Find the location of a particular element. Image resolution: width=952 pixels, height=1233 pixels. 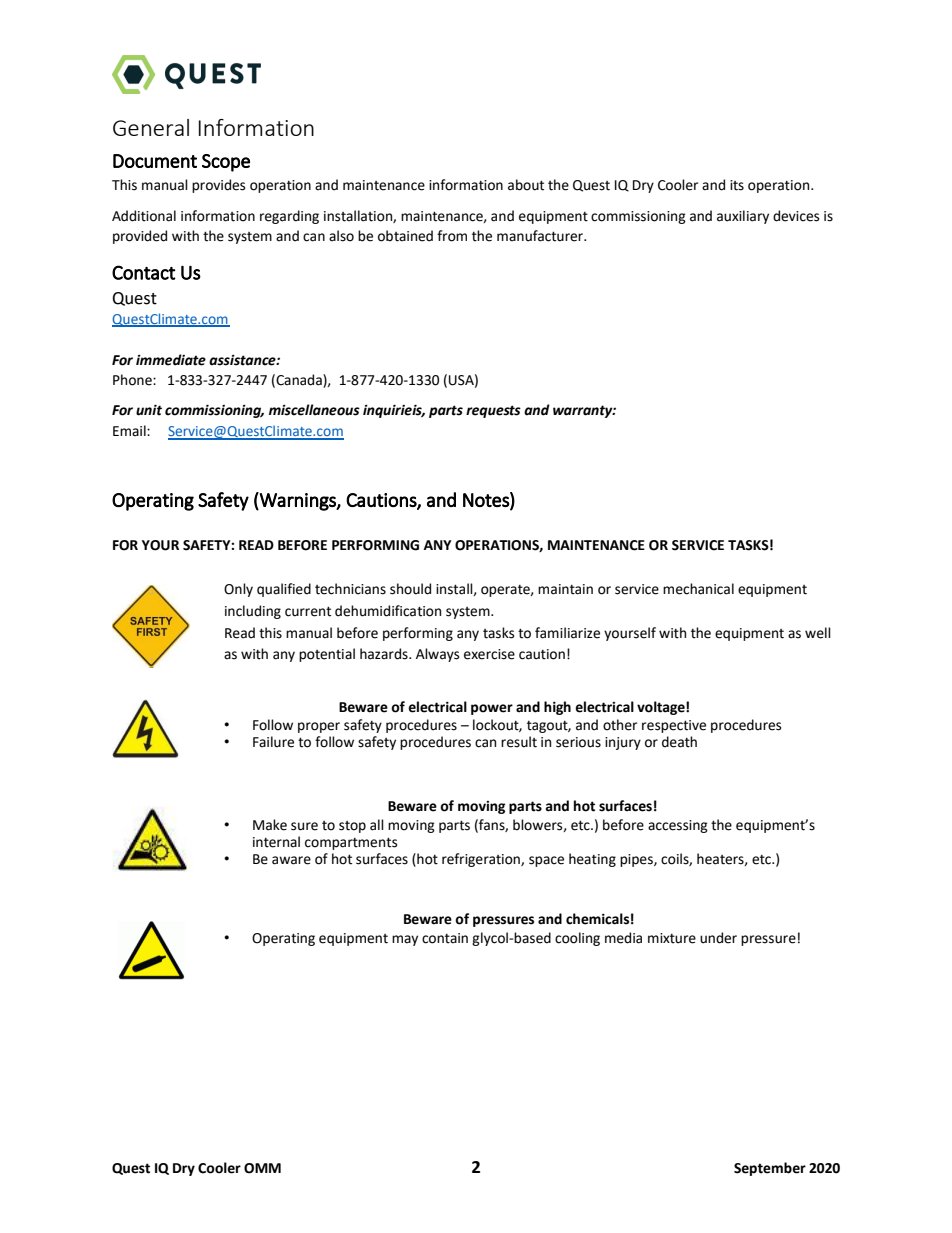

including is located at coordinates (253, 612).
